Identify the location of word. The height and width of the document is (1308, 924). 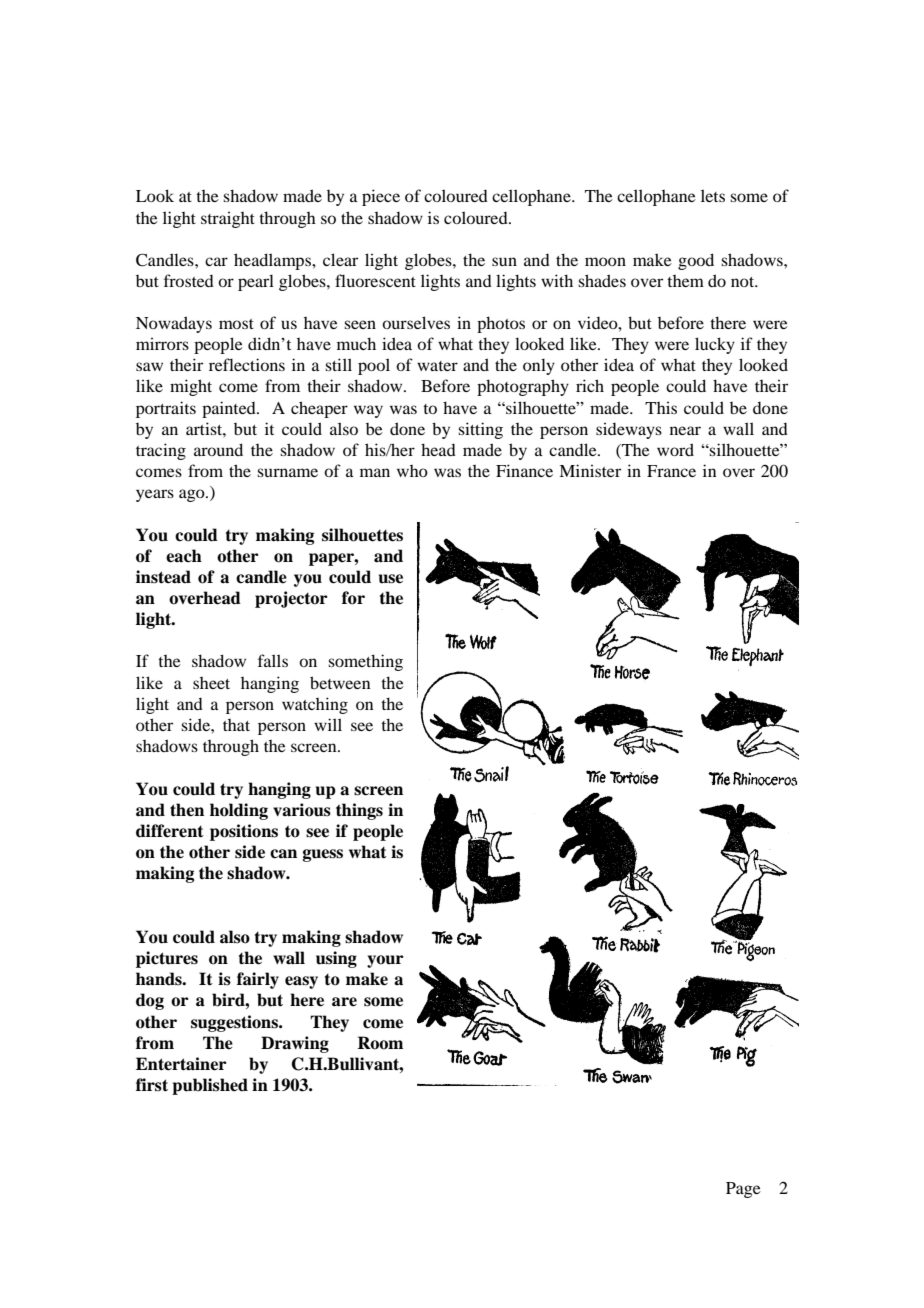
(675, 449).
